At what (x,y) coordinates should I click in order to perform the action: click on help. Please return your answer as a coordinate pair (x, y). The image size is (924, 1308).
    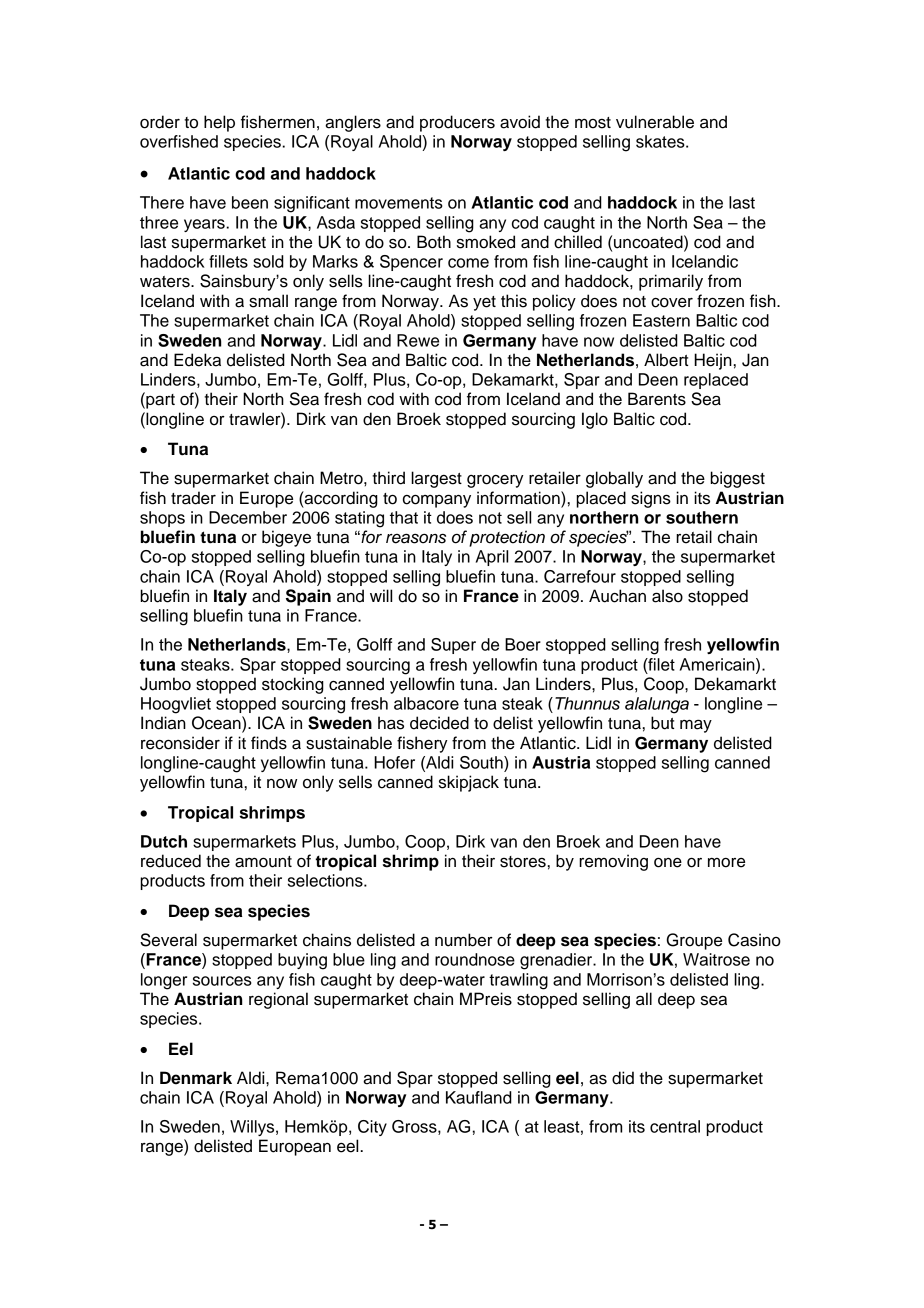
    Looking at the image, I should click on (219, 123).
